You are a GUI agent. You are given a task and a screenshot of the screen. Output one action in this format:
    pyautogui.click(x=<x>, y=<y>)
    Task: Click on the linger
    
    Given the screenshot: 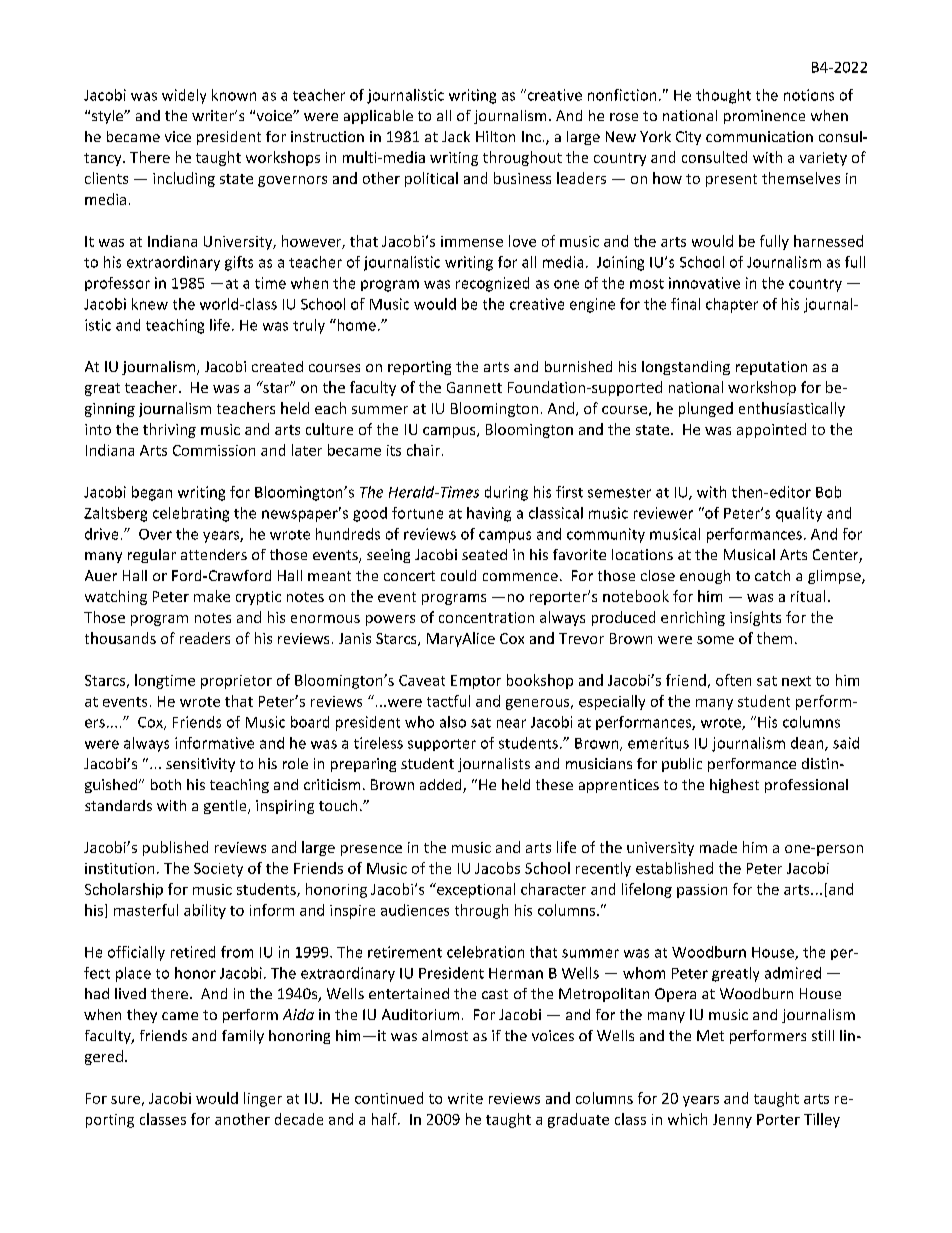 What is the action you would take?
    pyautogui.click(x=263, y=1099)
